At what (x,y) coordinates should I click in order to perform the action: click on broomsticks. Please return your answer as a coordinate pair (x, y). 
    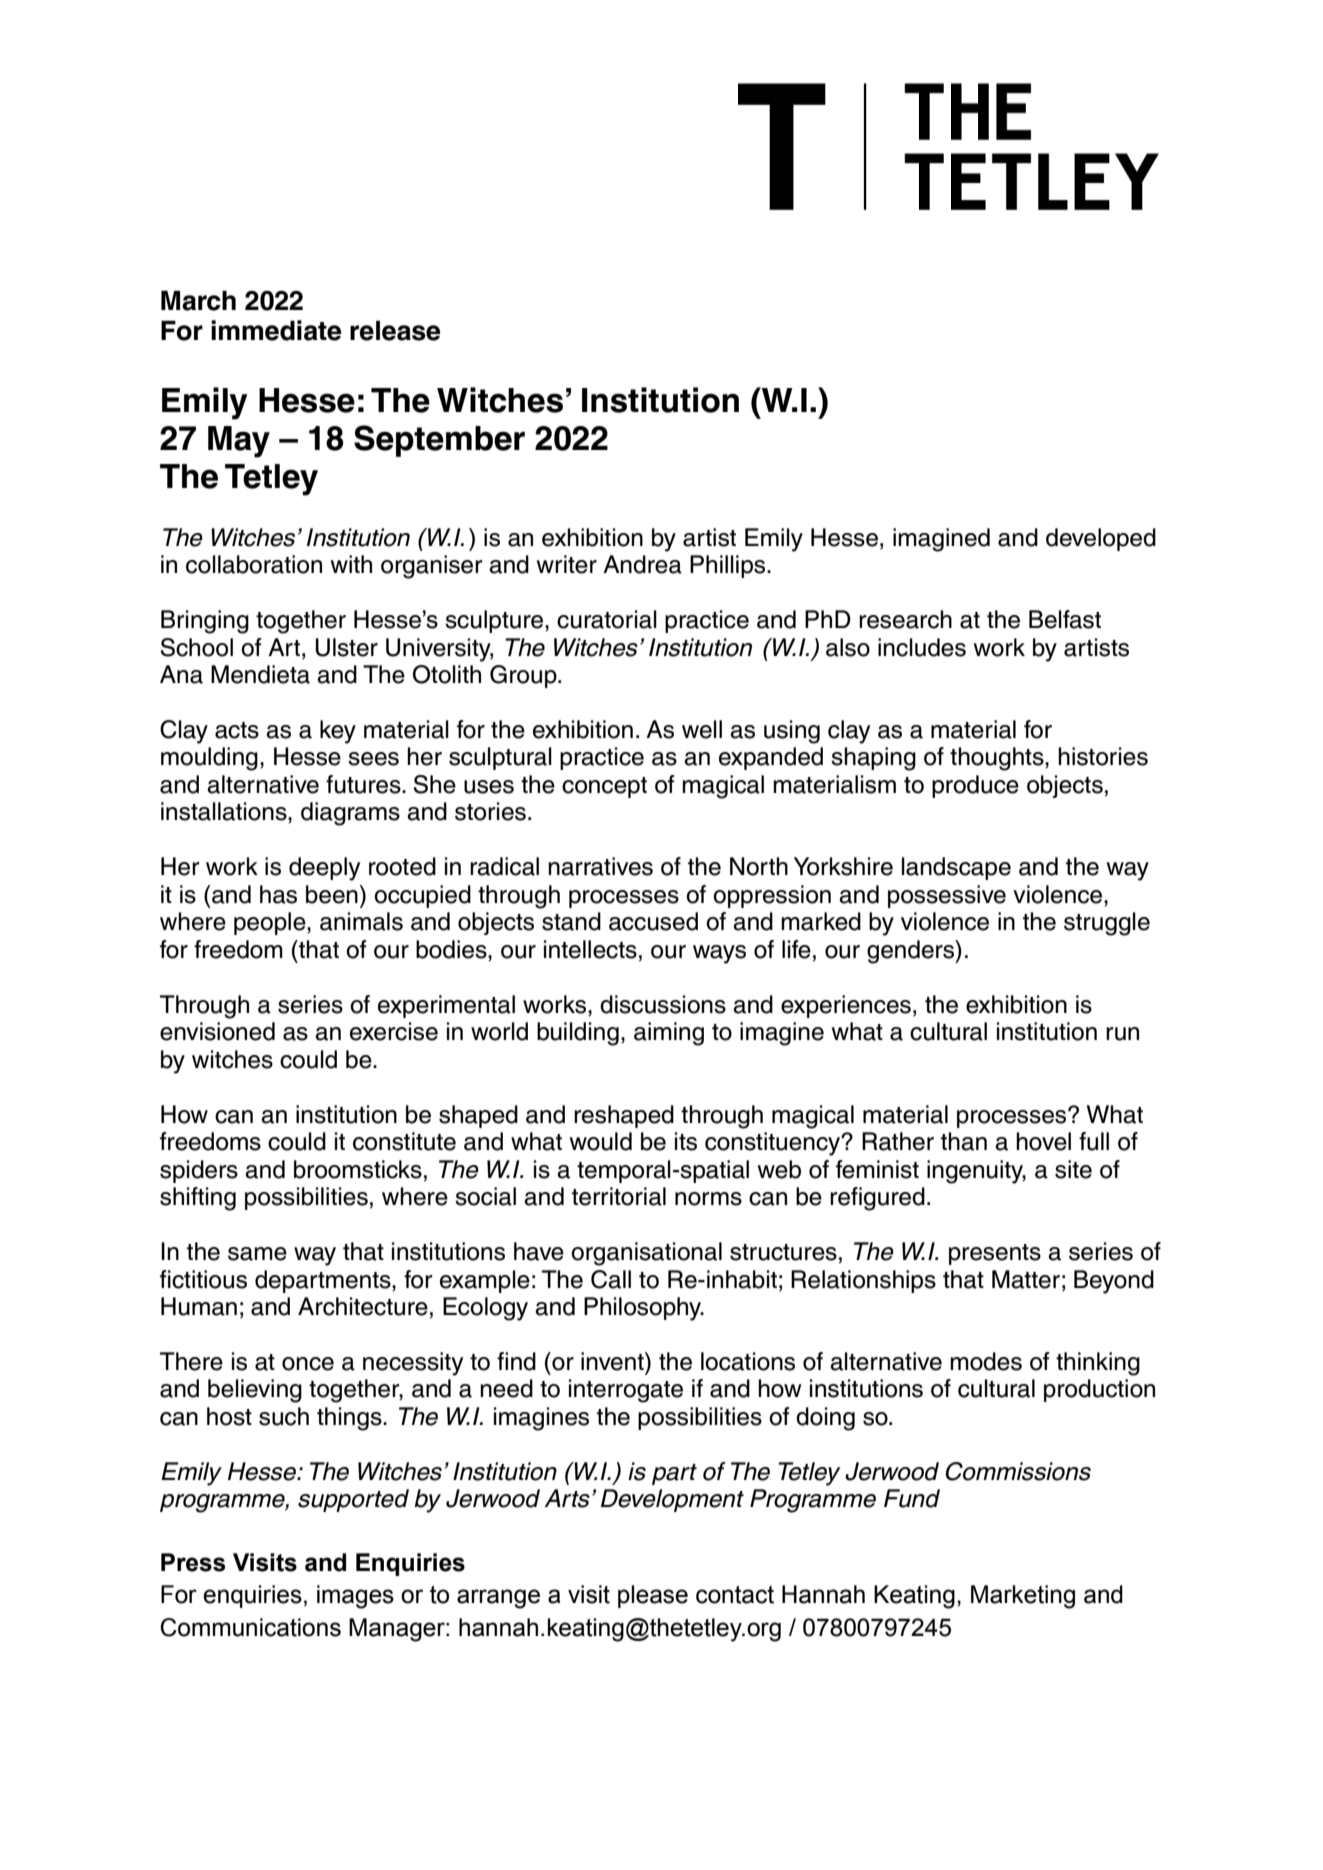
    Looking at the image, I should click on (358, 1169).
